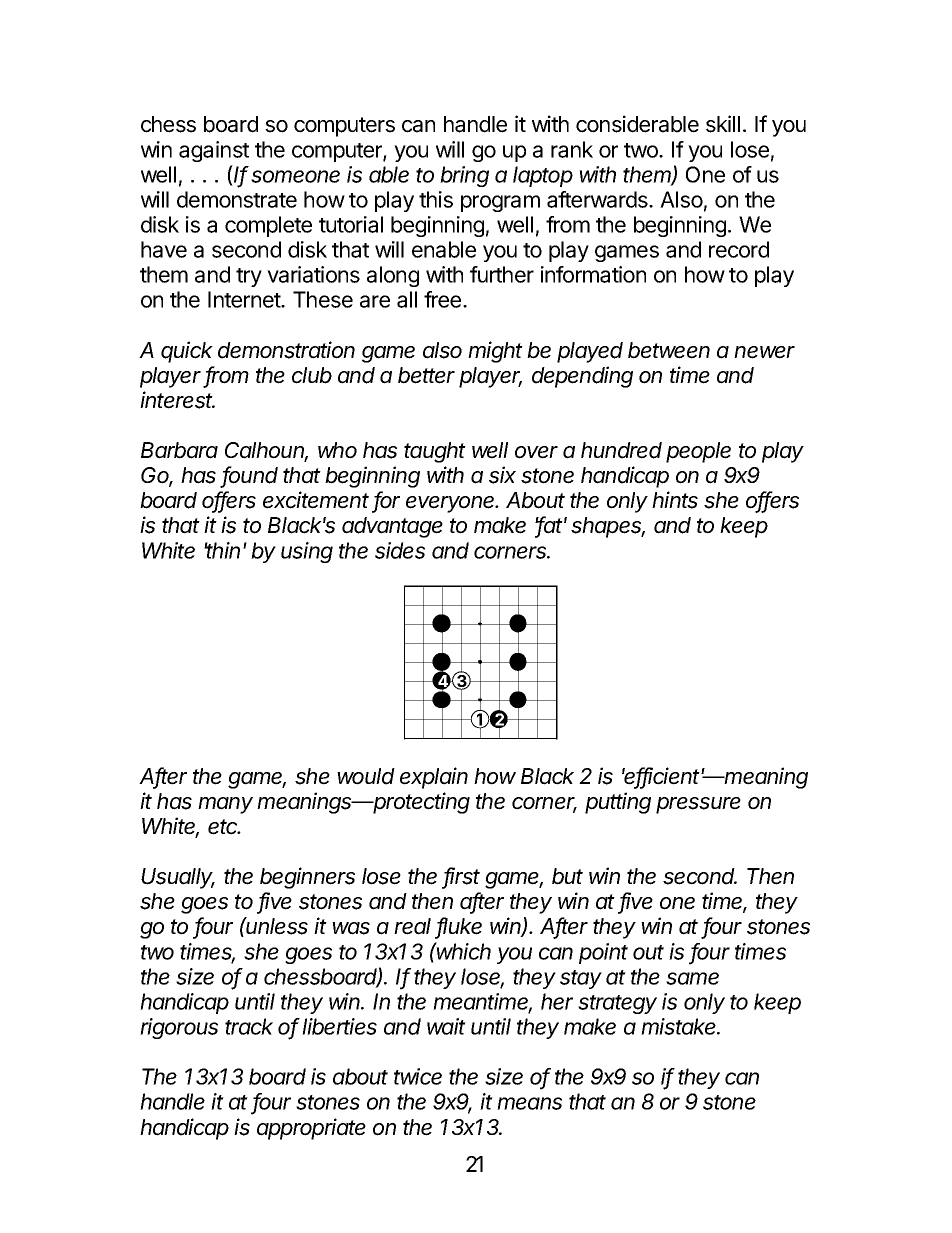 The image size is (952, 1233). Describe the element at coordinates (723, 124) in the screenshot. I see `skill` at that location.
